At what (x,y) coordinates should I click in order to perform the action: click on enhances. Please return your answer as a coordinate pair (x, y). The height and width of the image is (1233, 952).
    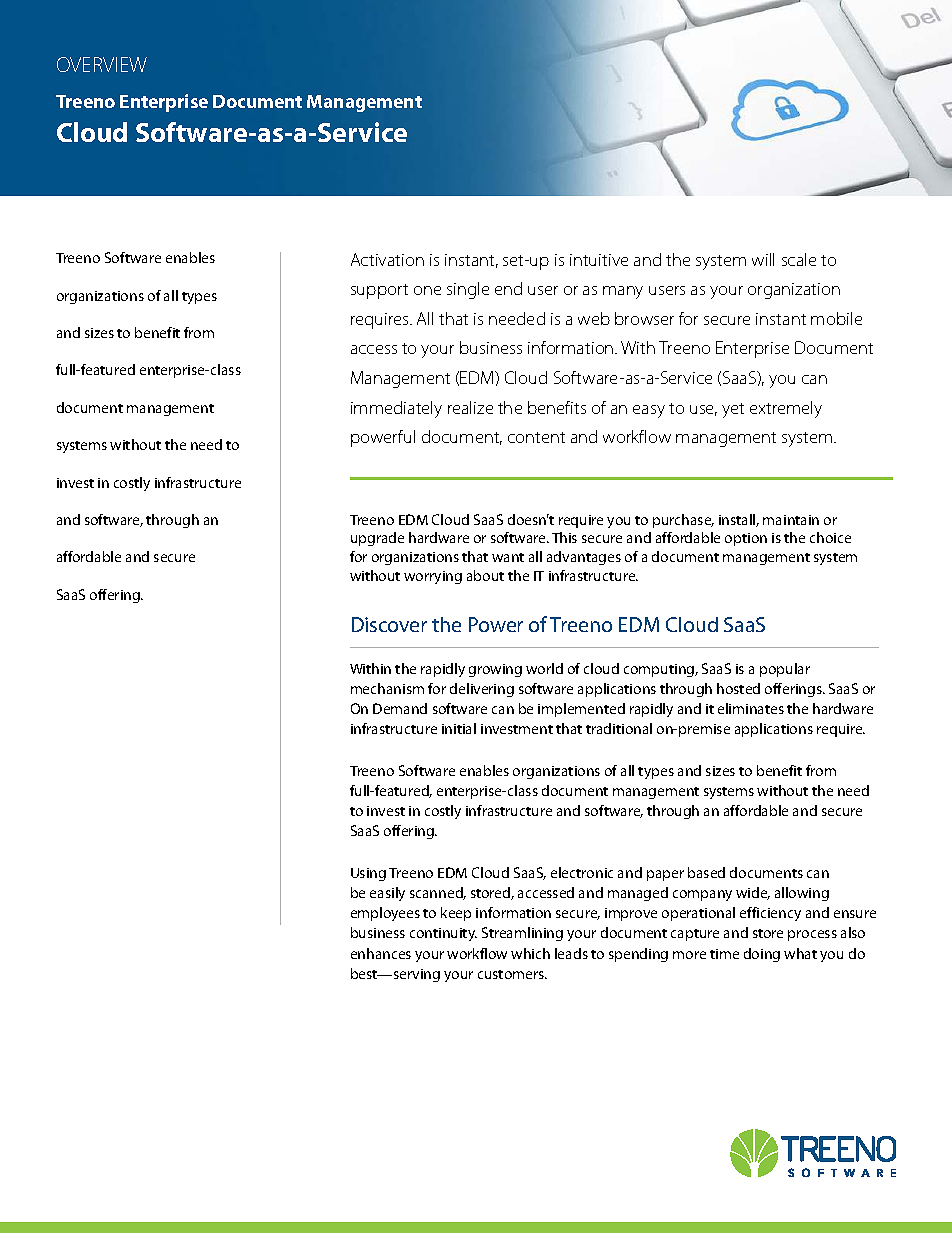
    Looking at the image, I should click on (381, 953).
